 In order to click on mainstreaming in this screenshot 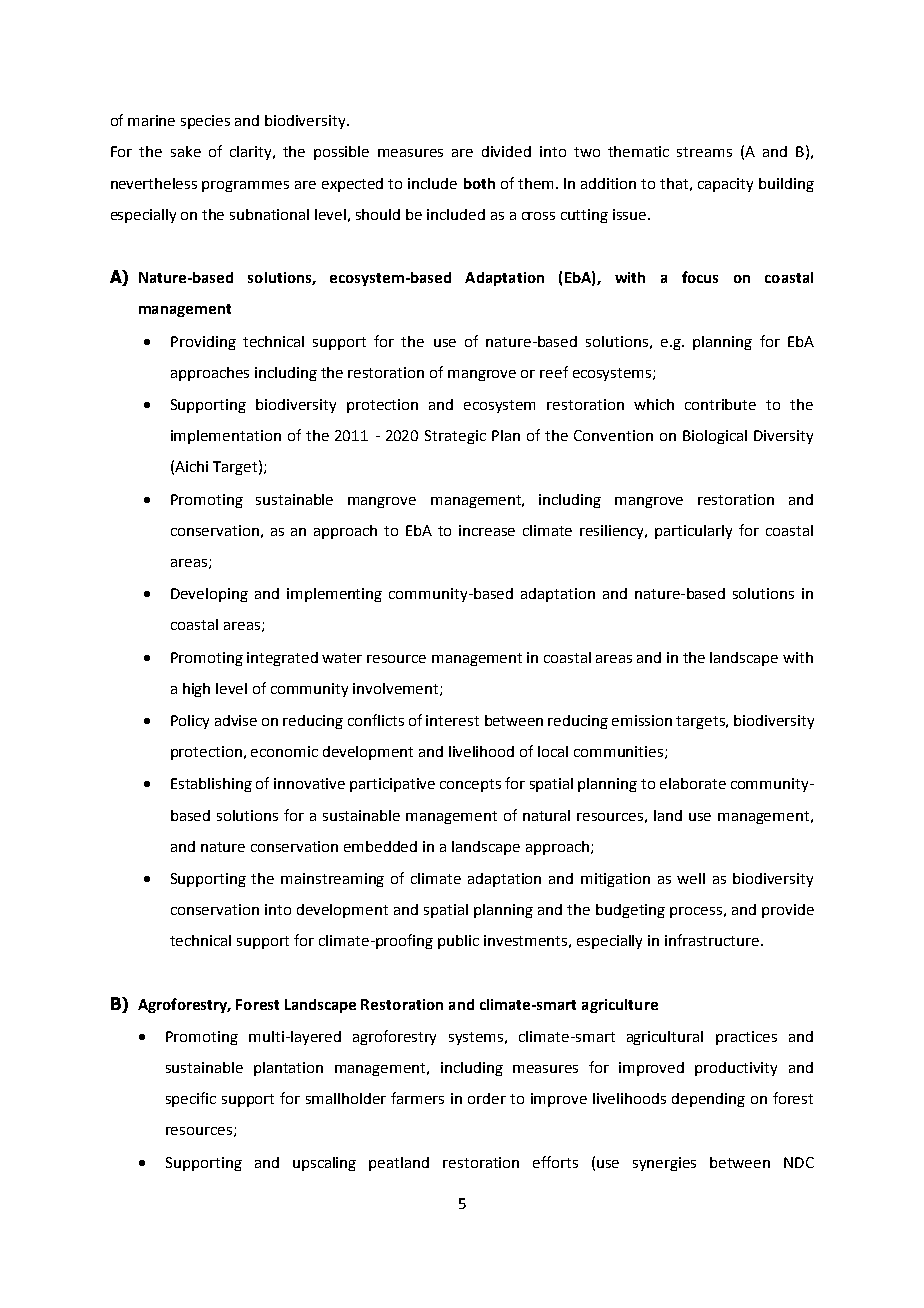, I will do `click(332, 880)`.
